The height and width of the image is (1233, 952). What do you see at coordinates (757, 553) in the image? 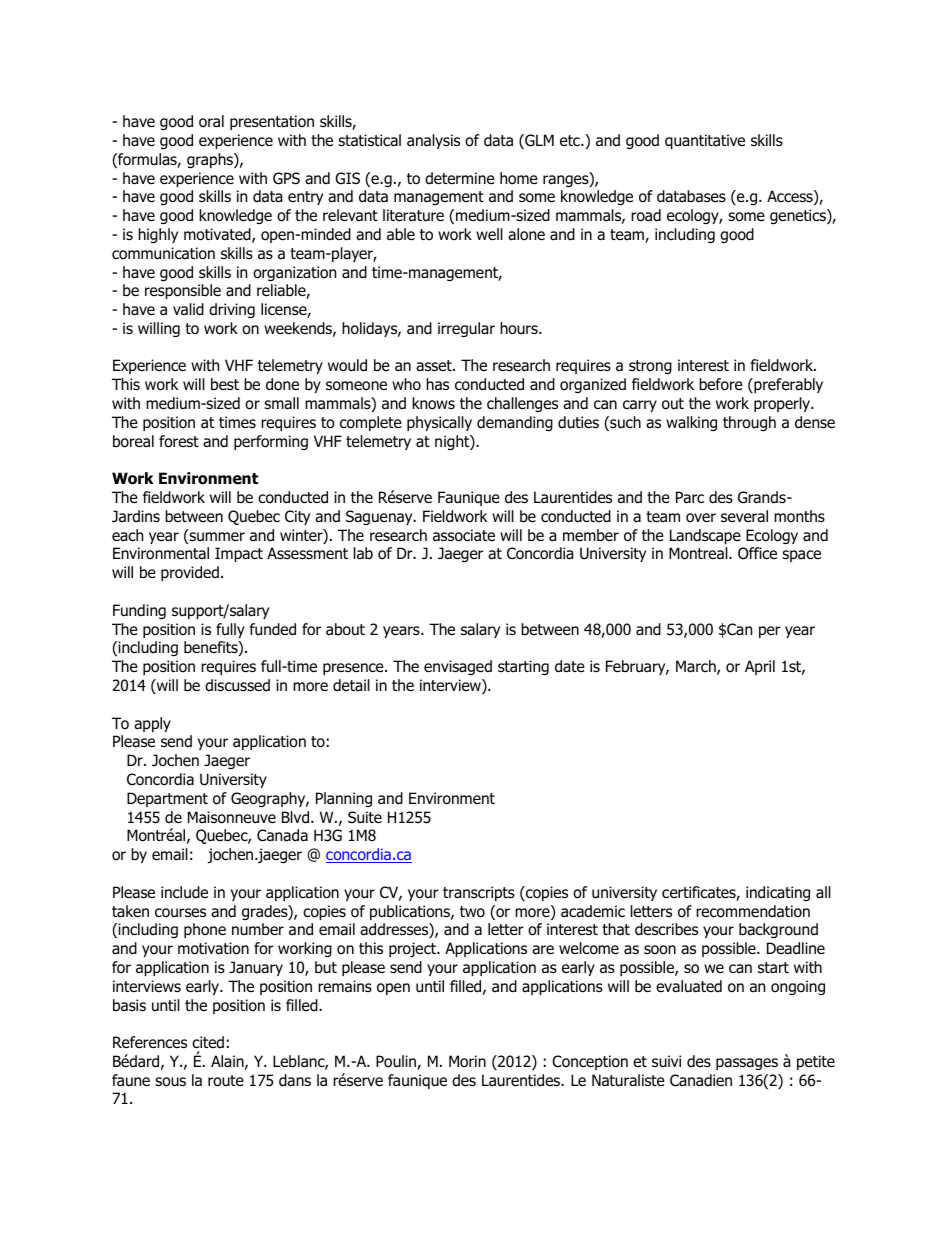
I see `Office` at bounding box center [757, 553].
